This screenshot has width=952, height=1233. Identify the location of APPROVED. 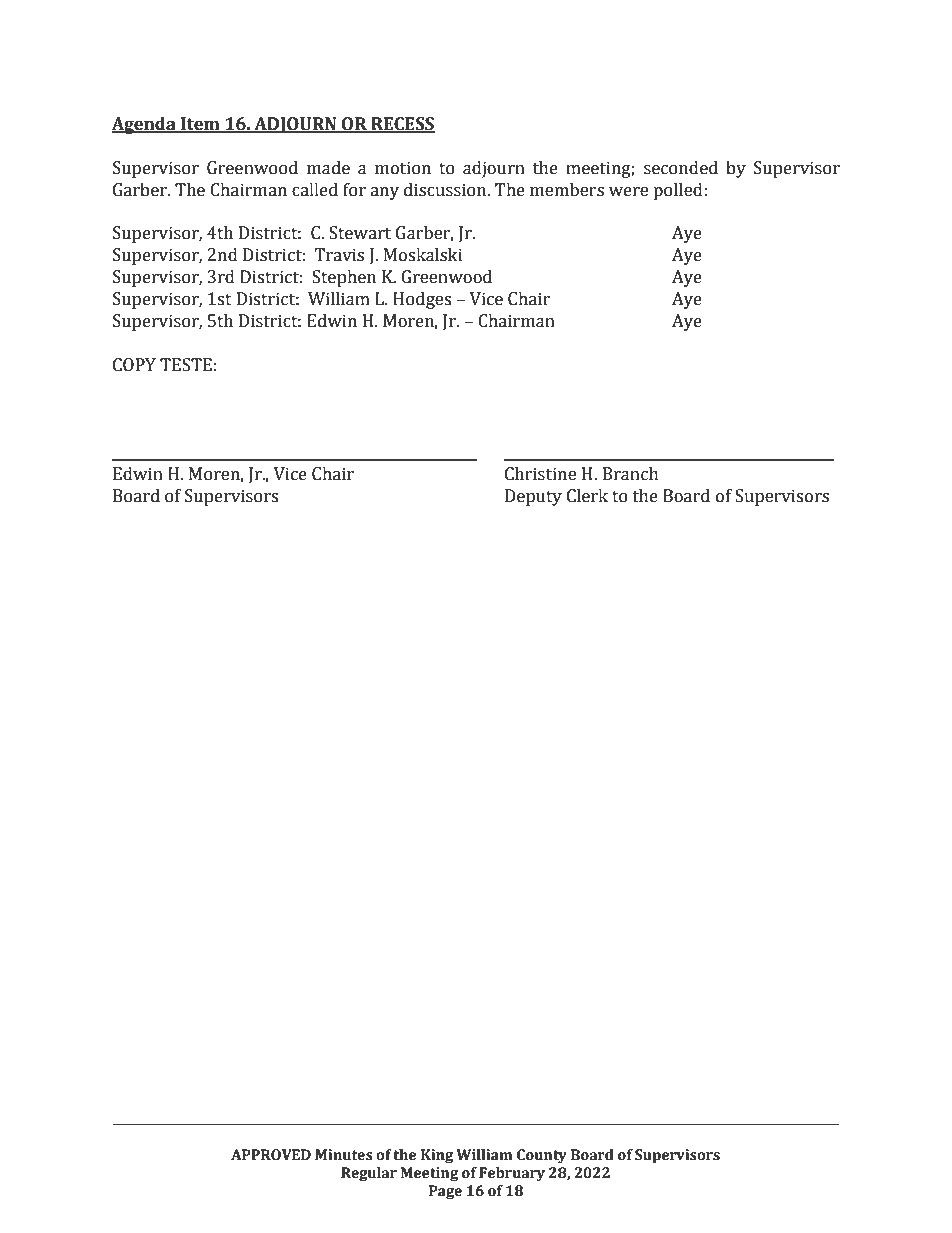
(271, 1155).
